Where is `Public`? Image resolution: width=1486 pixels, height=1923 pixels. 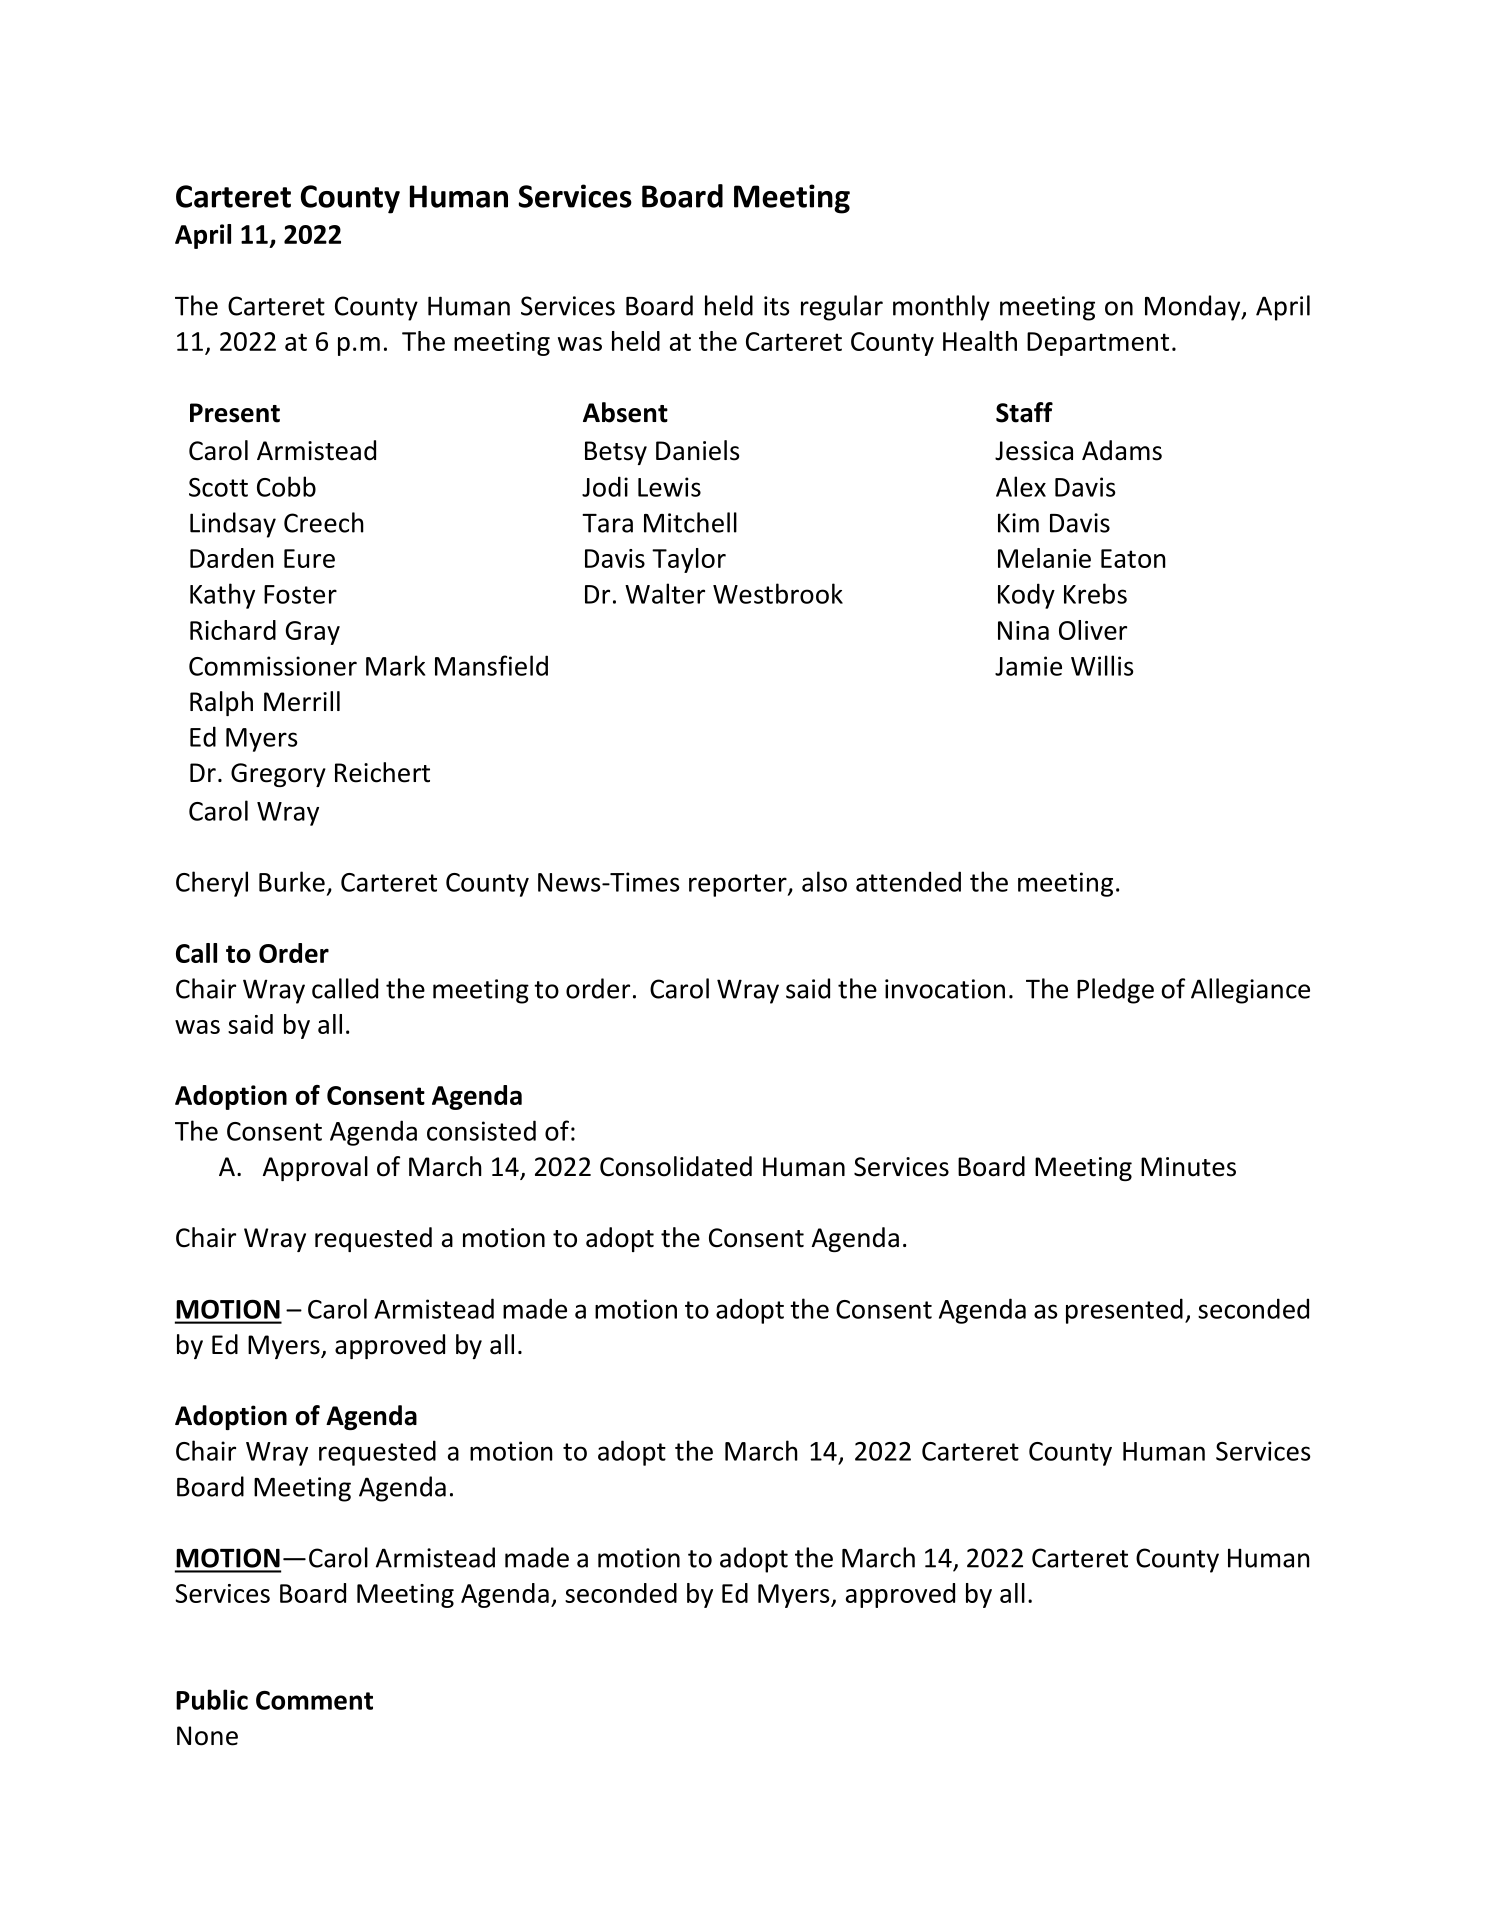
Public is located at coordinates (212, 1699).
